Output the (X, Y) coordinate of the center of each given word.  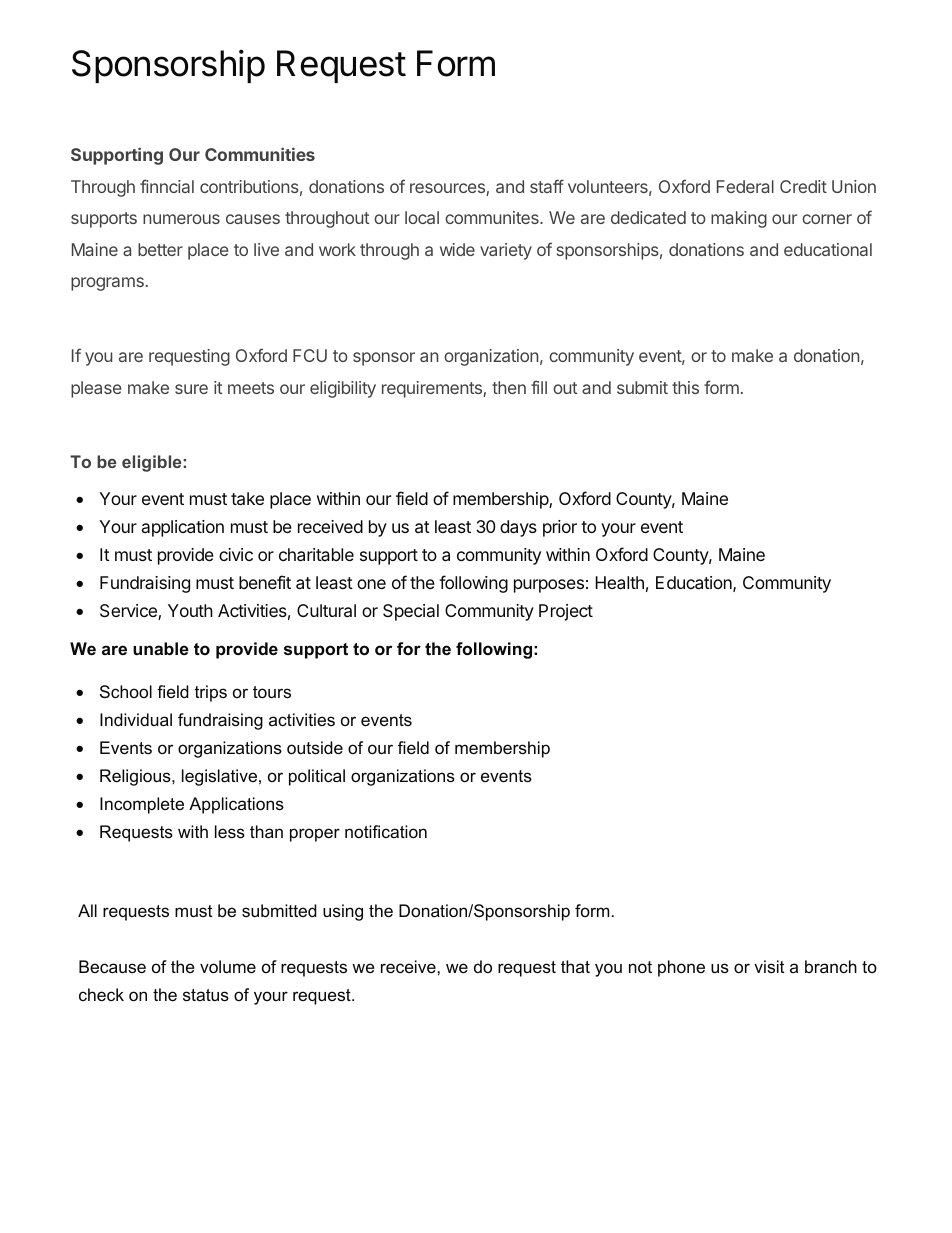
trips (210, 693)
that (575, 966)
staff (547, 186)
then (509, 387)
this (685, 387)
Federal (745, 186)
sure (191, 389)
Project (566, 612)
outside (315, 747)
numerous (181, 219)
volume (228, 966)
